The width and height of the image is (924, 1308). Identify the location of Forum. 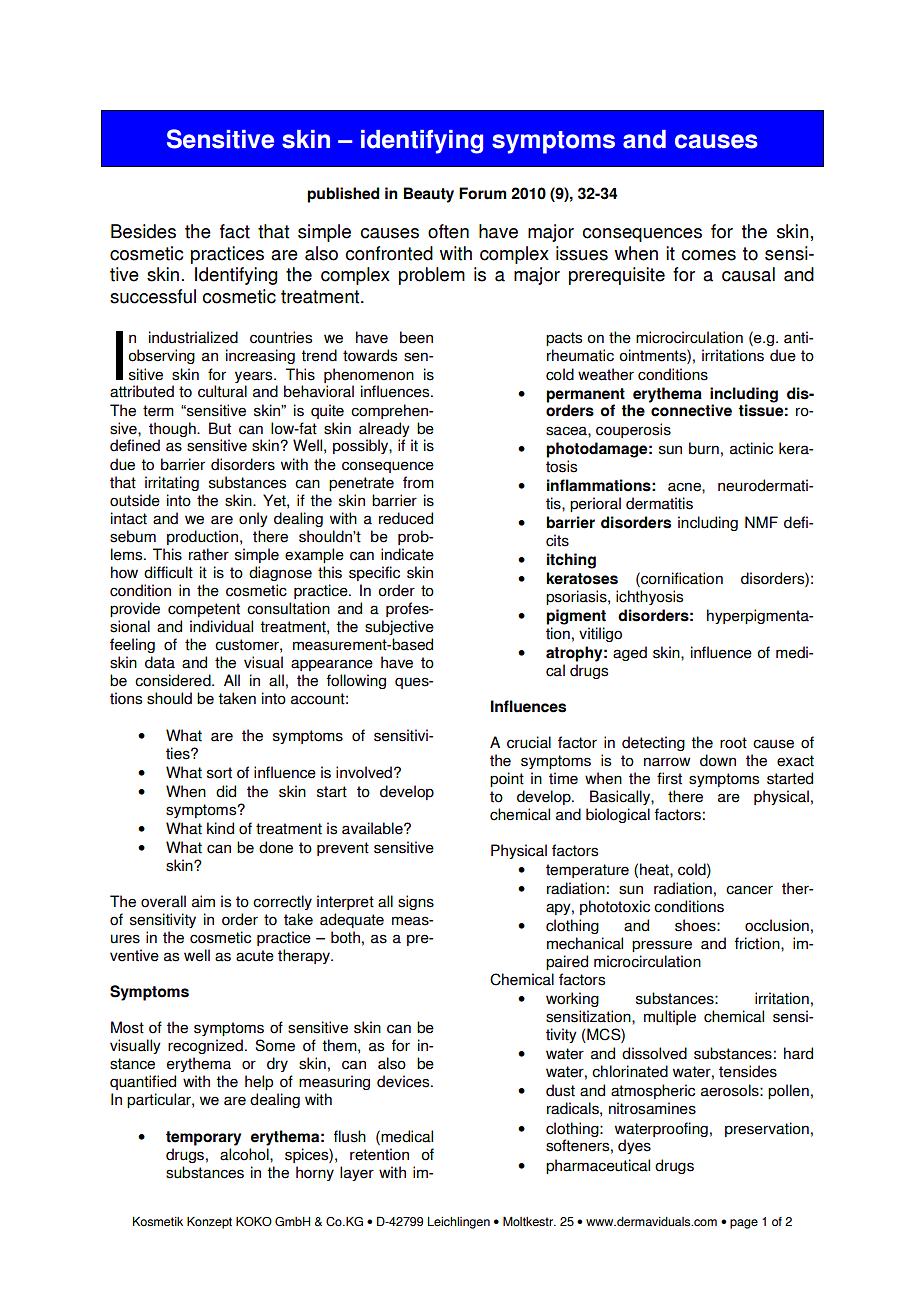
(482, 193).
